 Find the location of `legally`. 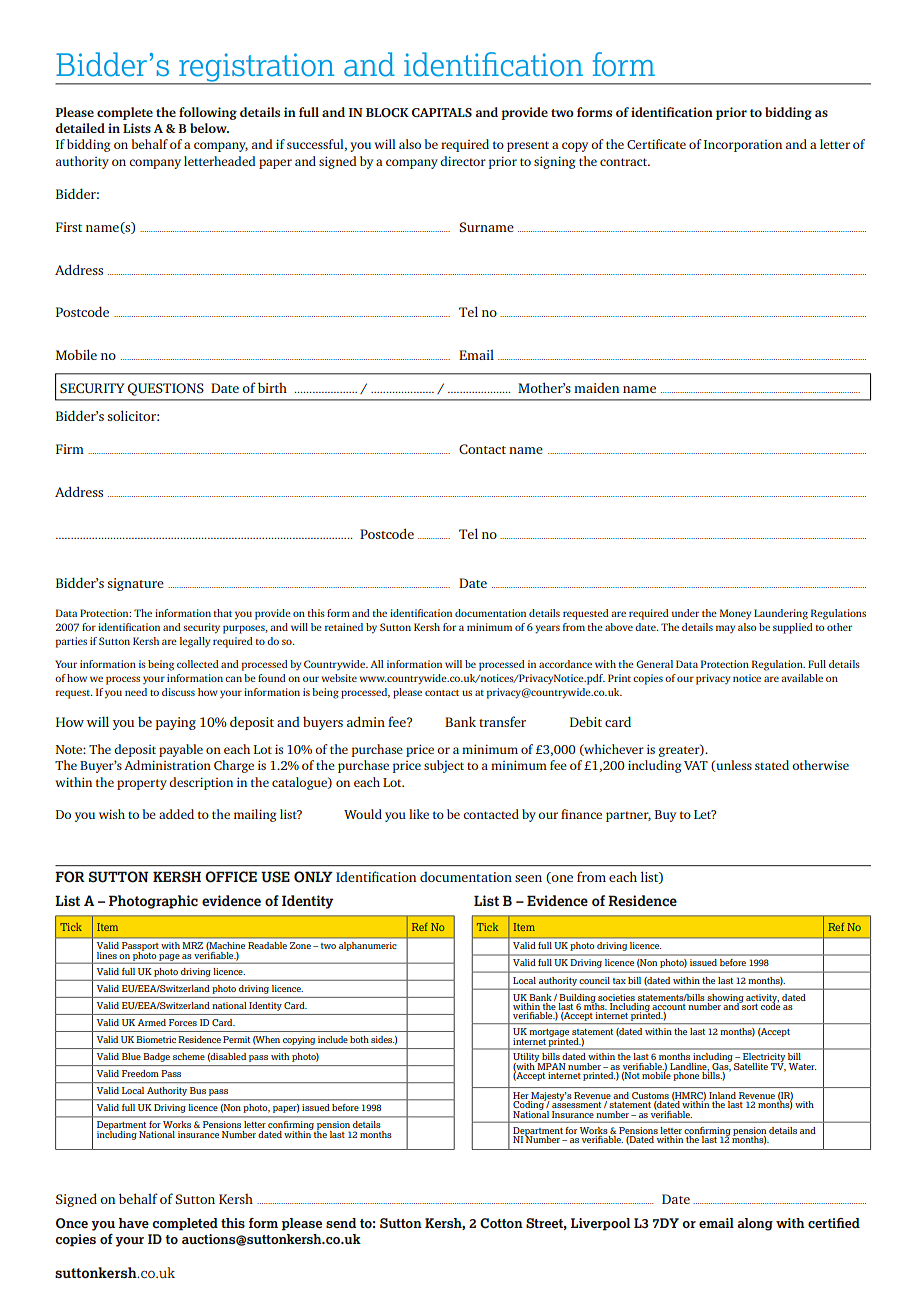

legally is located at coordinates (195, 642).
